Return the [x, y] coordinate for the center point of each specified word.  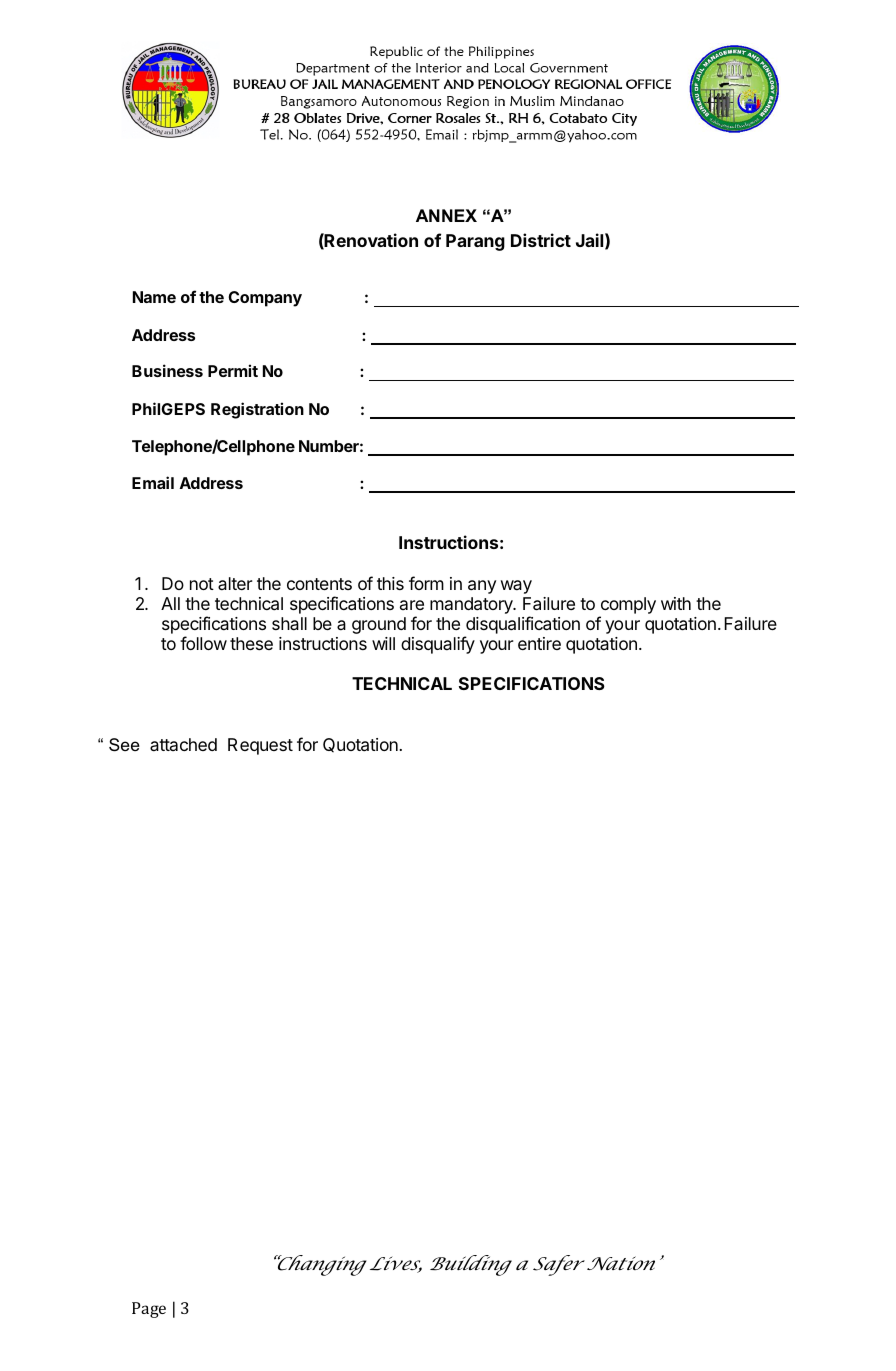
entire [539, 643]
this [390, 583]
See [124, 745]
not [202, 584]
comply [628, 605]
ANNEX [446, 215]
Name [154, 297]
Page [149, 1310]
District [541, 240]
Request [260, 746]
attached [183, 744]
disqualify [438, 645]
